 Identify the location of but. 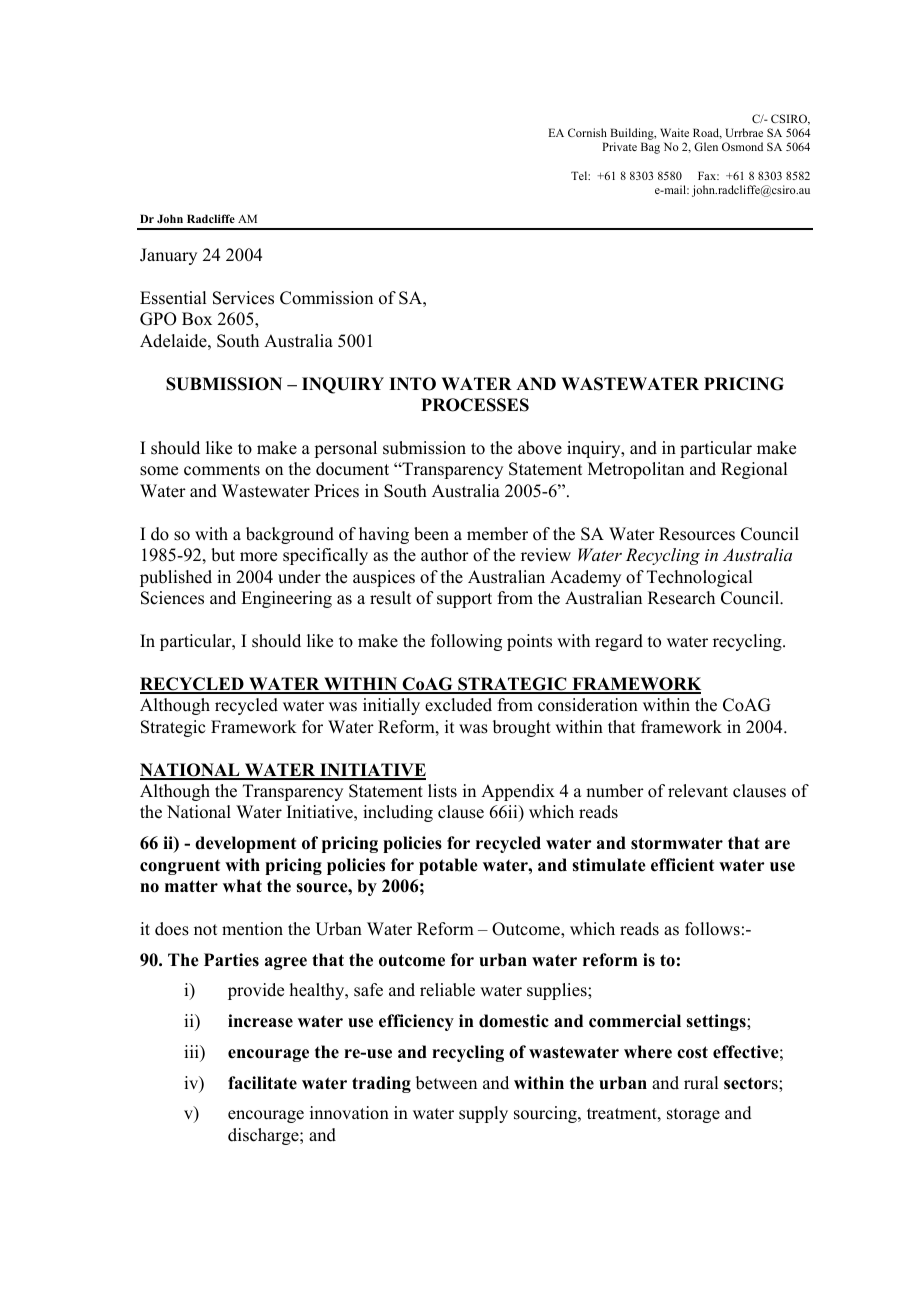
(223, 555).
